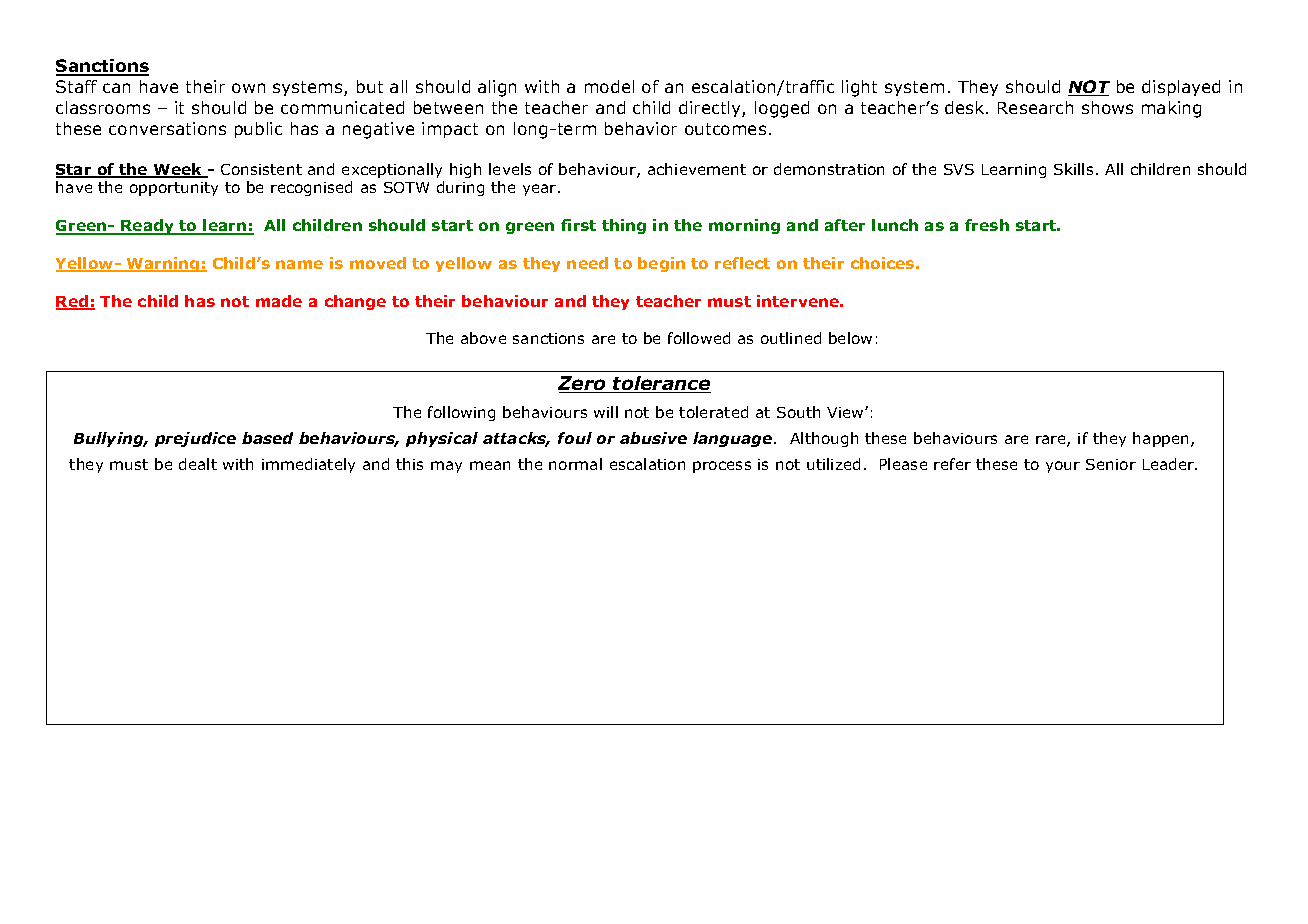  What do you see at coordinates (1035, 107) in the screenshot?
I see `Research` at bounding box center [1035, 107].
